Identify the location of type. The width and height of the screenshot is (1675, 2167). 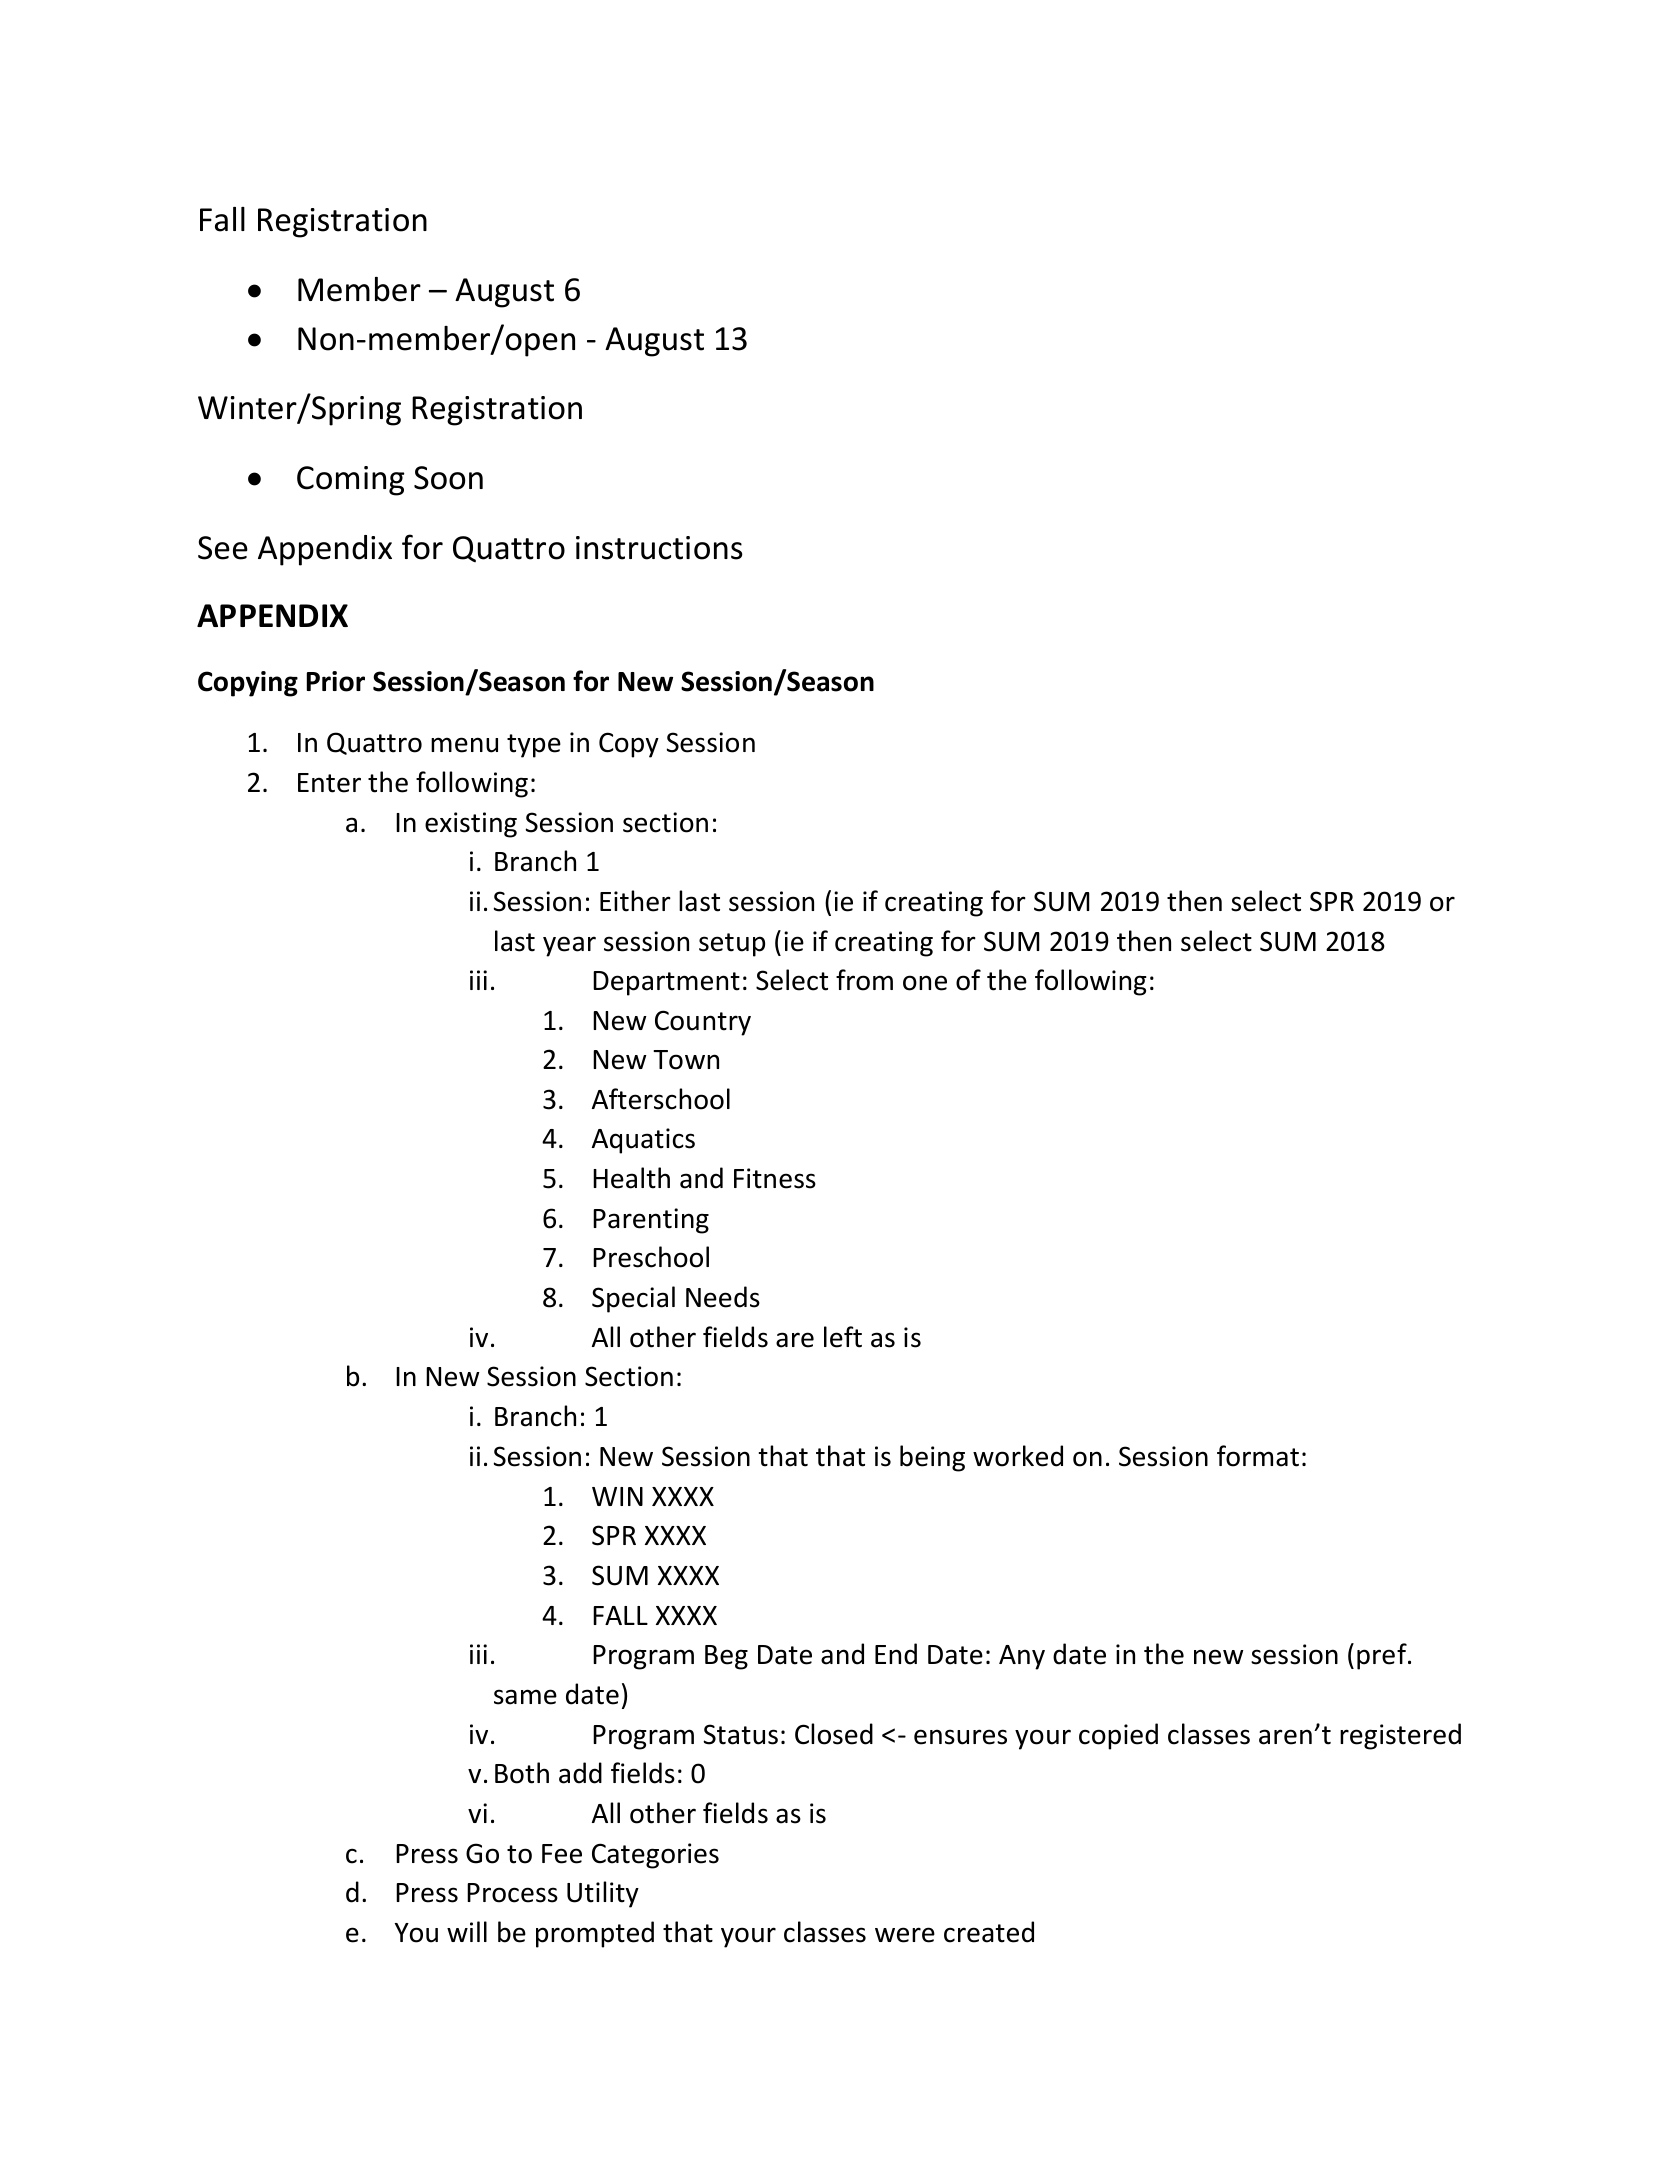
(534, 746).
